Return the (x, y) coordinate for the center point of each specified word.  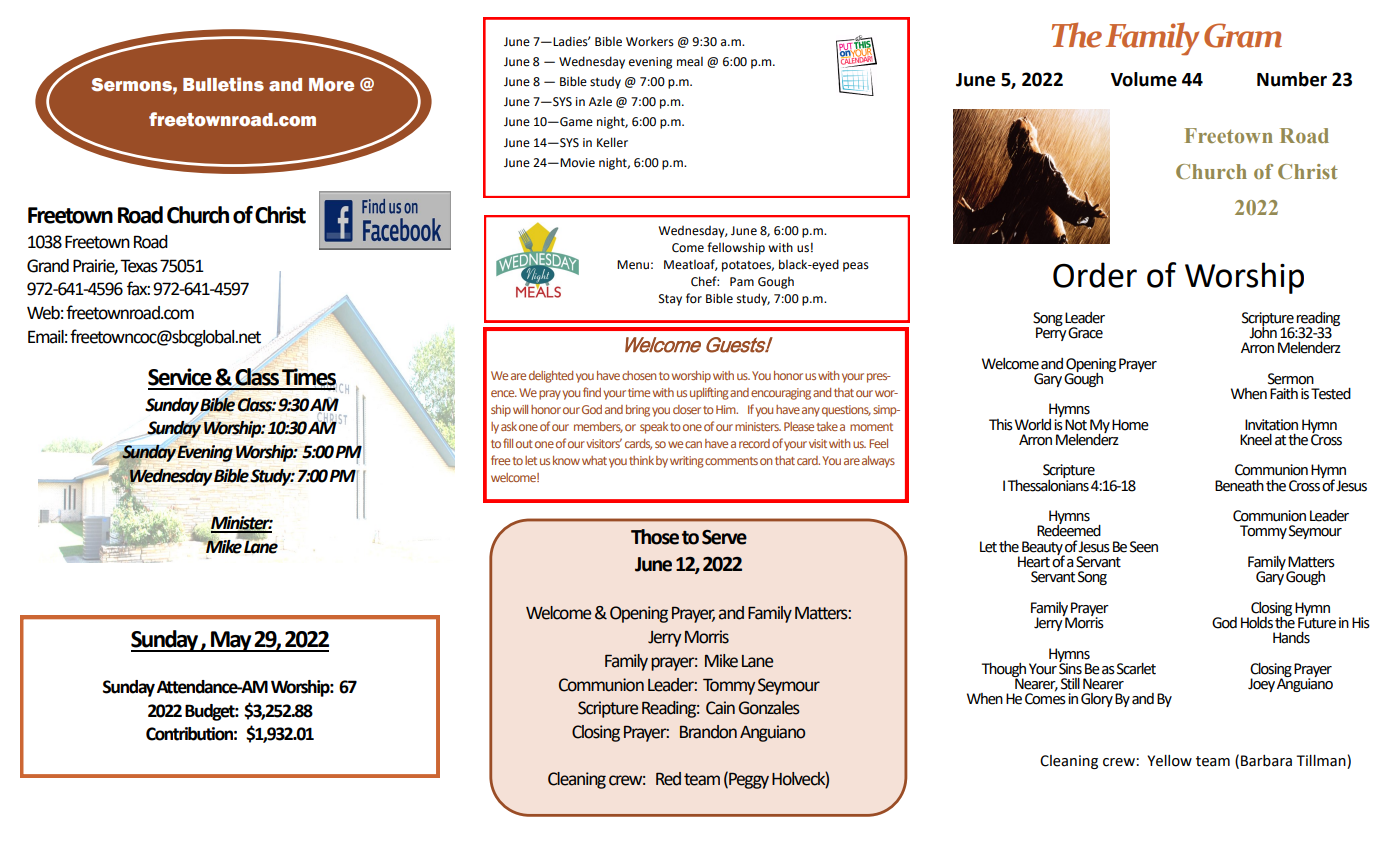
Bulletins (223, 84)
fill (508, 443)
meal (690, 62)
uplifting (709, 393)
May (231, 641)
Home (1130, 425)
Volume (1144, 79)
